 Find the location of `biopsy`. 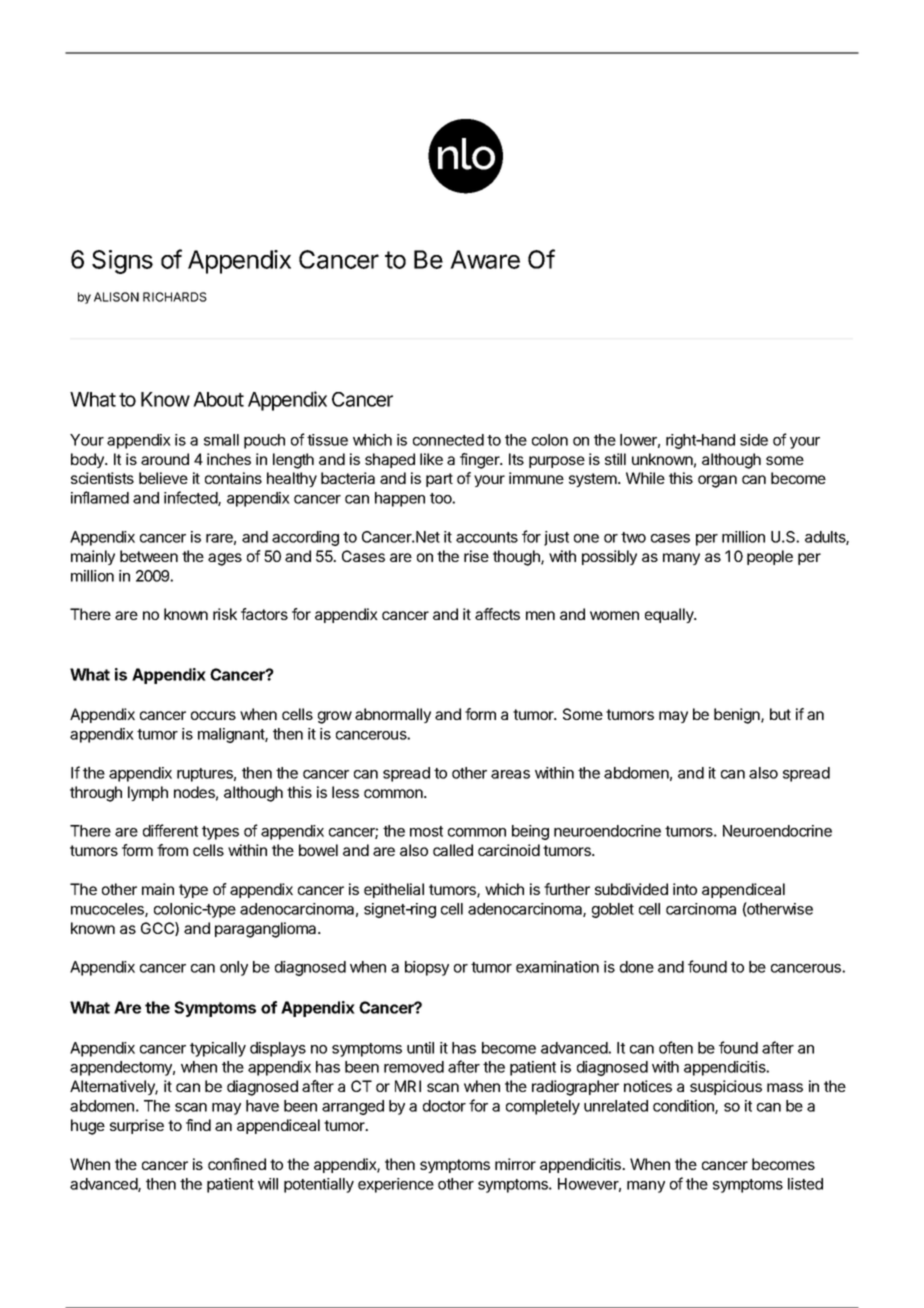

biopsy is located at coordinates (427, 968).
